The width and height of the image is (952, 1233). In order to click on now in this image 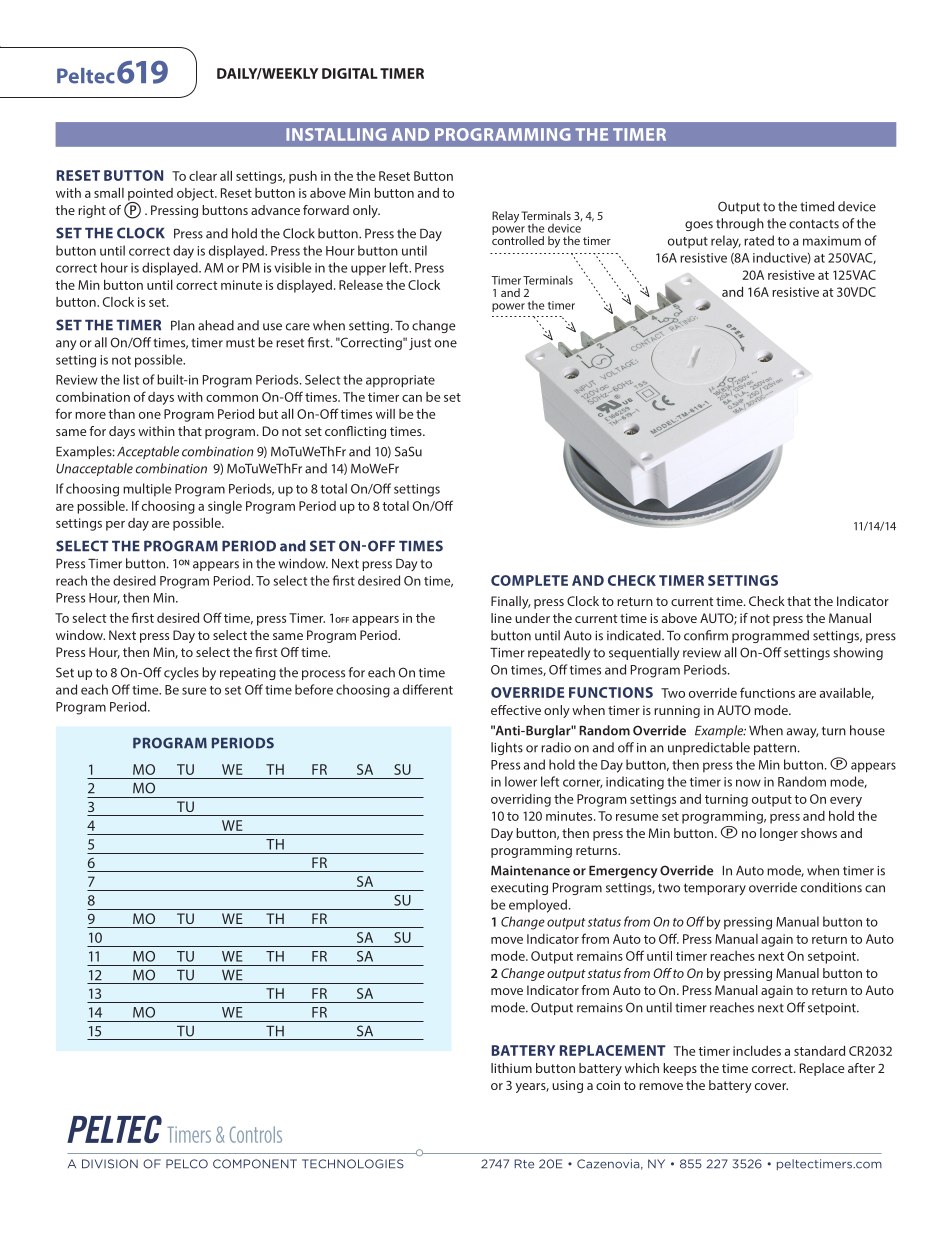, I will do `click(748, 783)`.
